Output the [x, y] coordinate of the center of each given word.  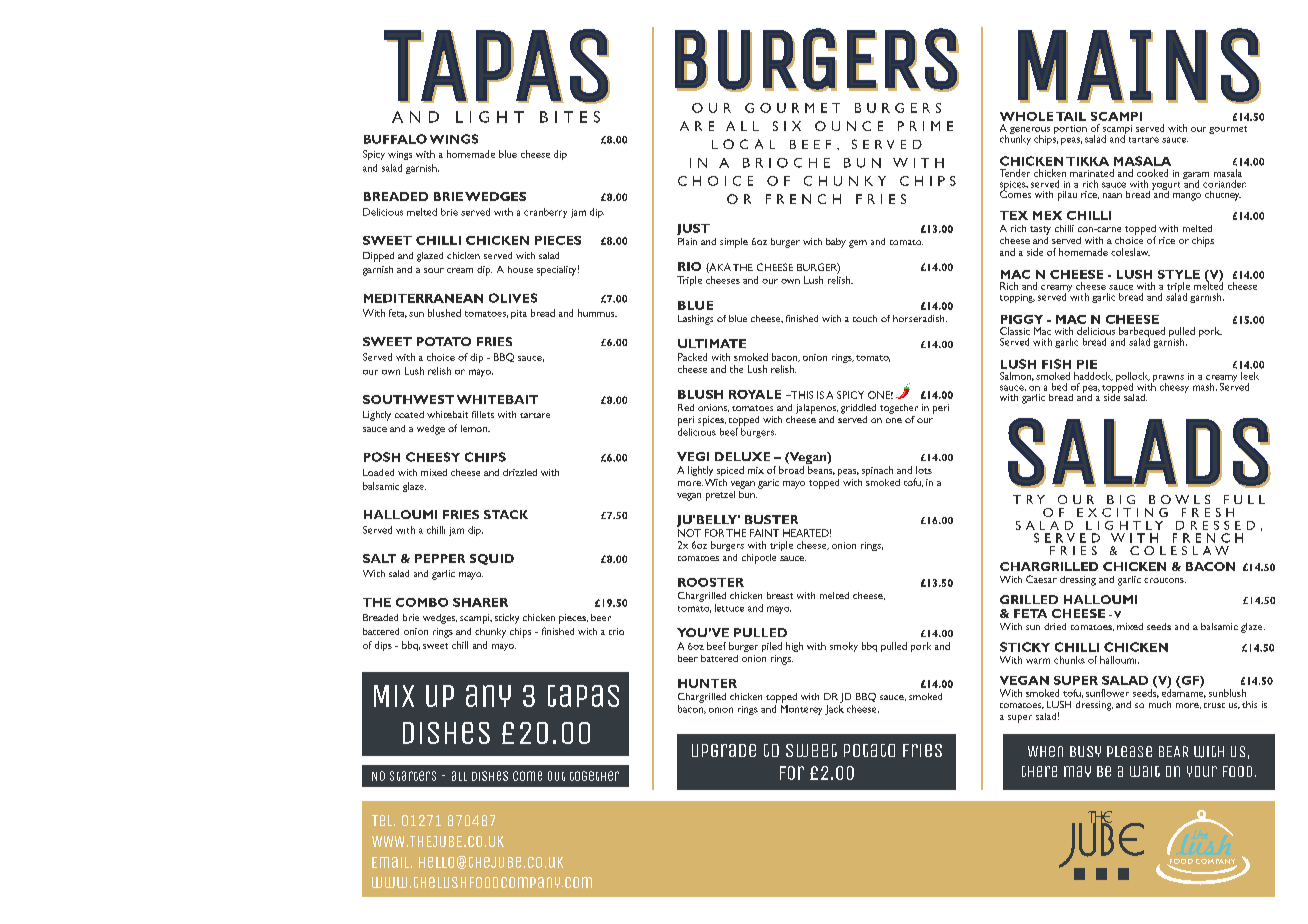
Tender [1015, 173]
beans [821, 470]
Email [392, 862]
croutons [1165, 580]
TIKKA [1087, 161]
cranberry [545, 213]
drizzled [520, 472]
